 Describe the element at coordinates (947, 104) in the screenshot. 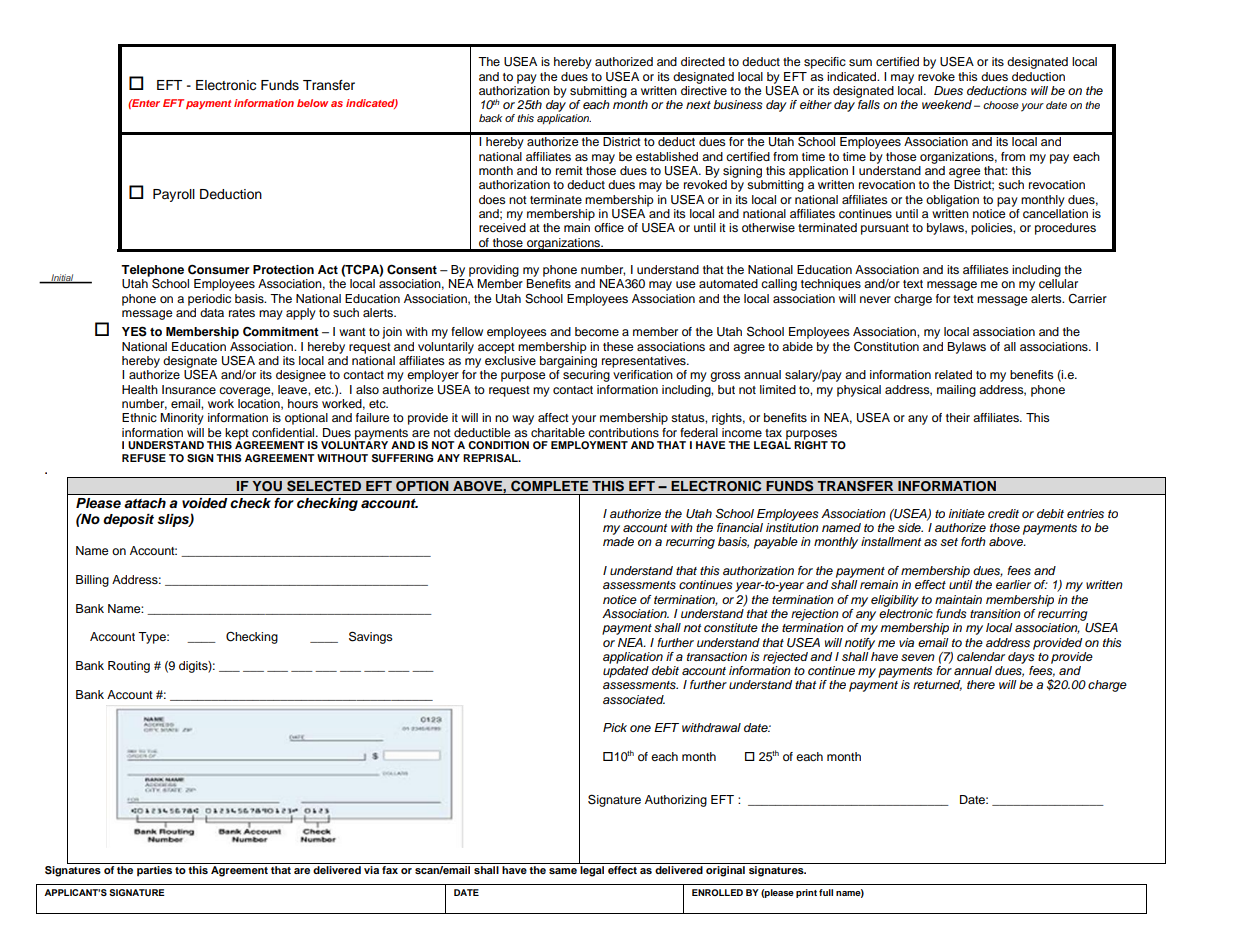

I see `weekend` at that location.
